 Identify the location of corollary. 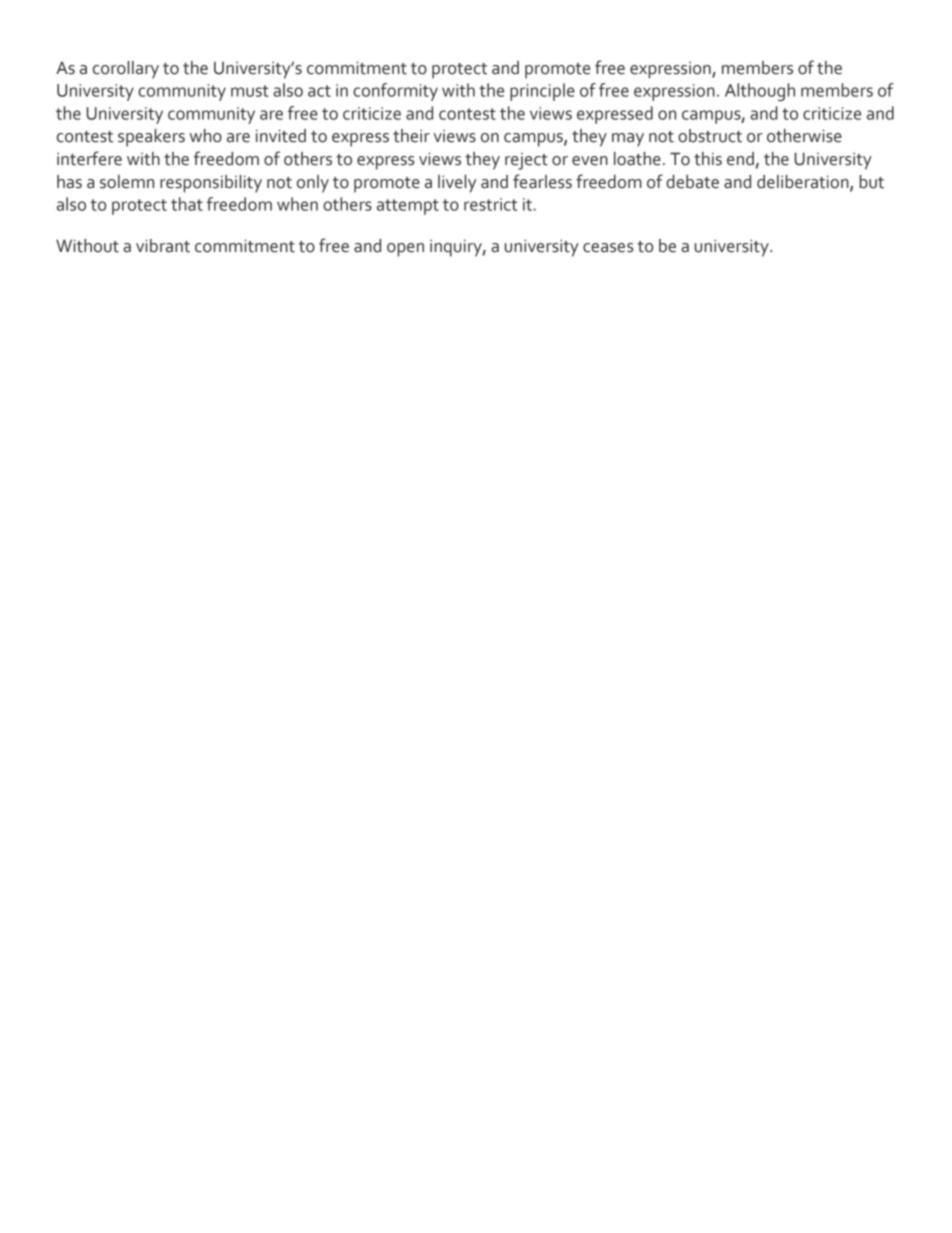
(126, 70).
